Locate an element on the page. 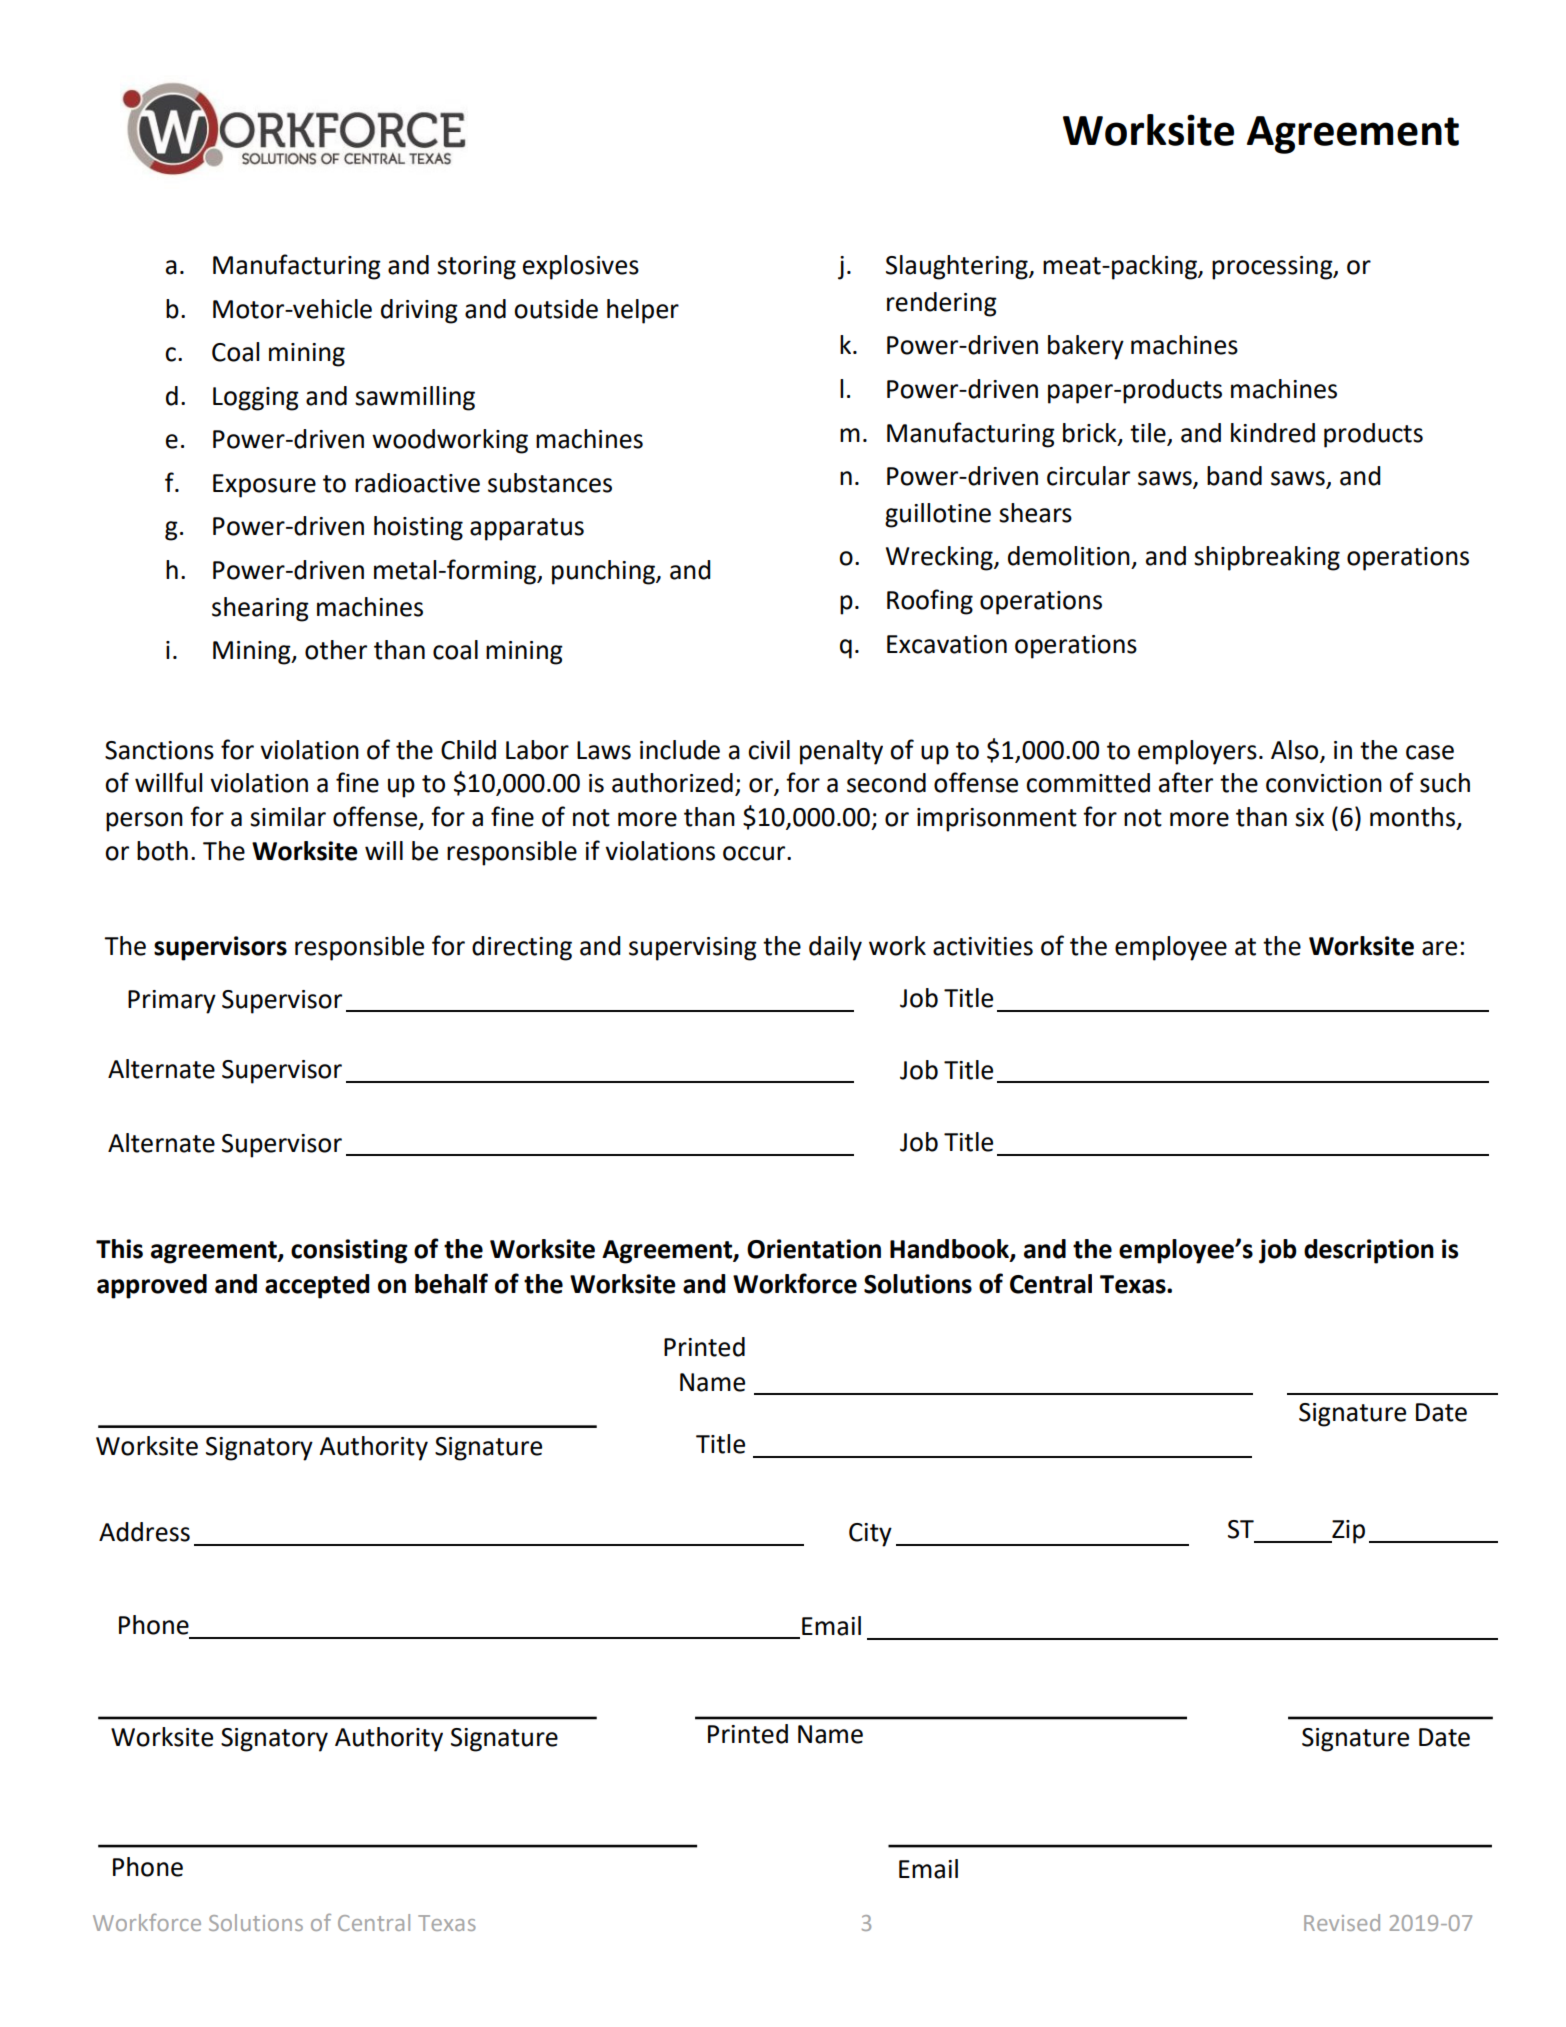 This image has width=1566, height=2027. helper is located at coordinates (643, 311).
